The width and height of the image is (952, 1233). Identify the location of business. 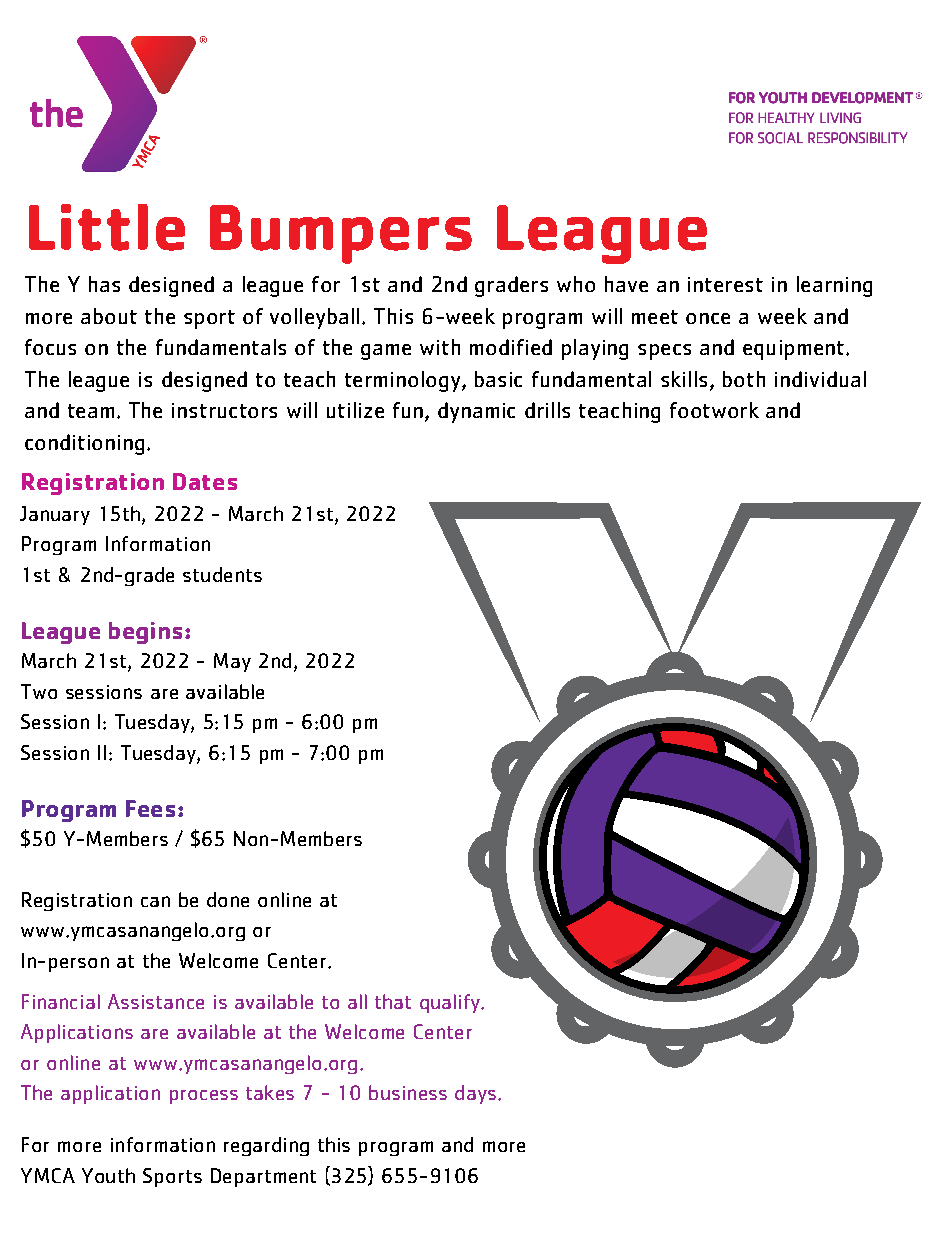
(408, 1092).
